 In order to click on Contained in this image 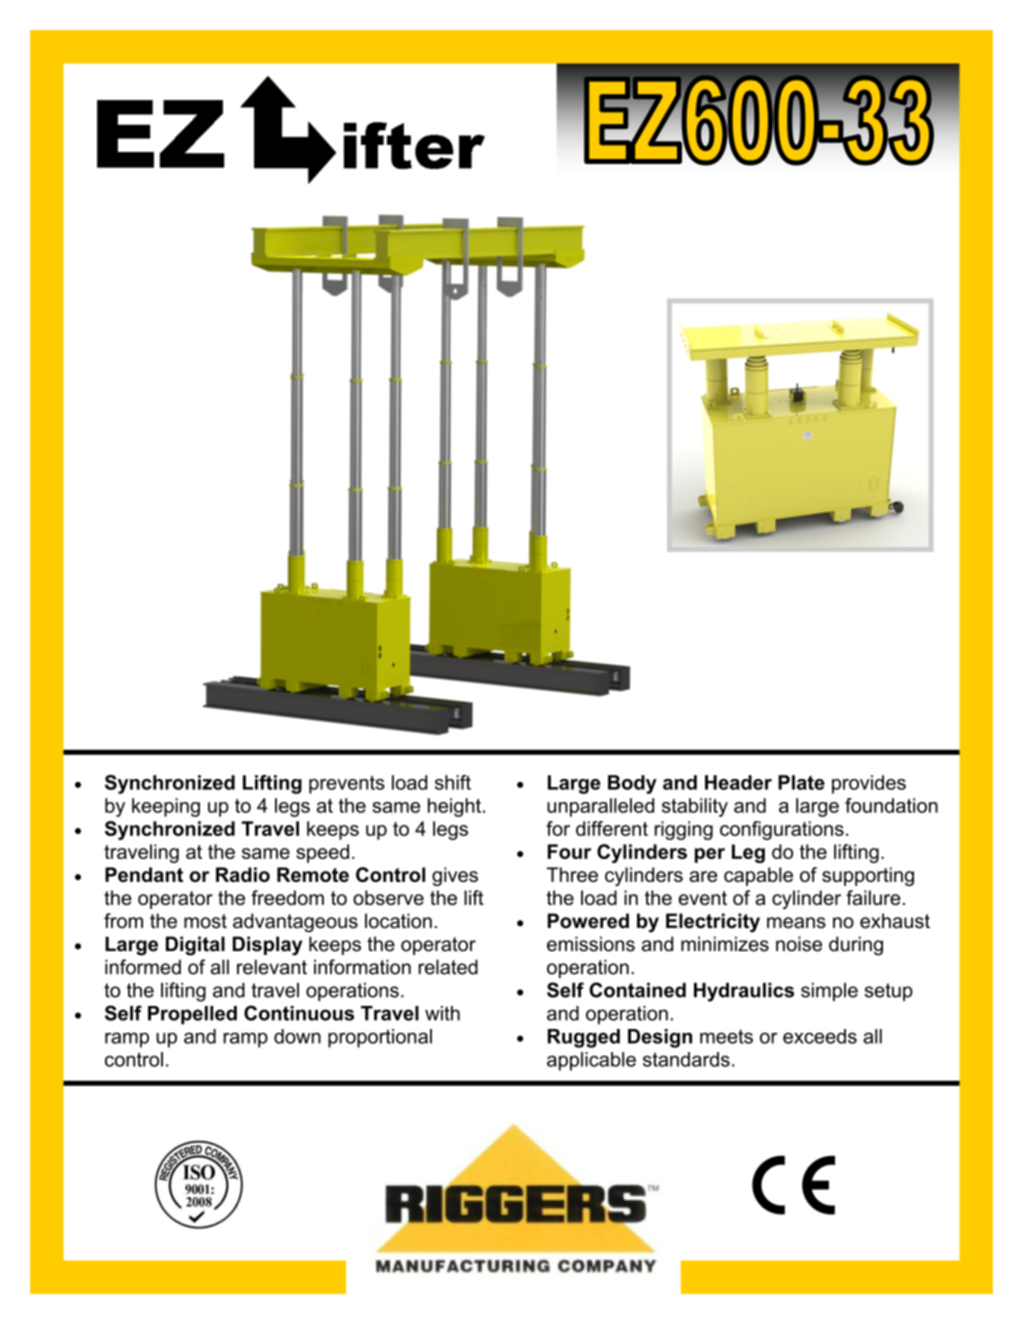, I will do `click(637, 990)`.
